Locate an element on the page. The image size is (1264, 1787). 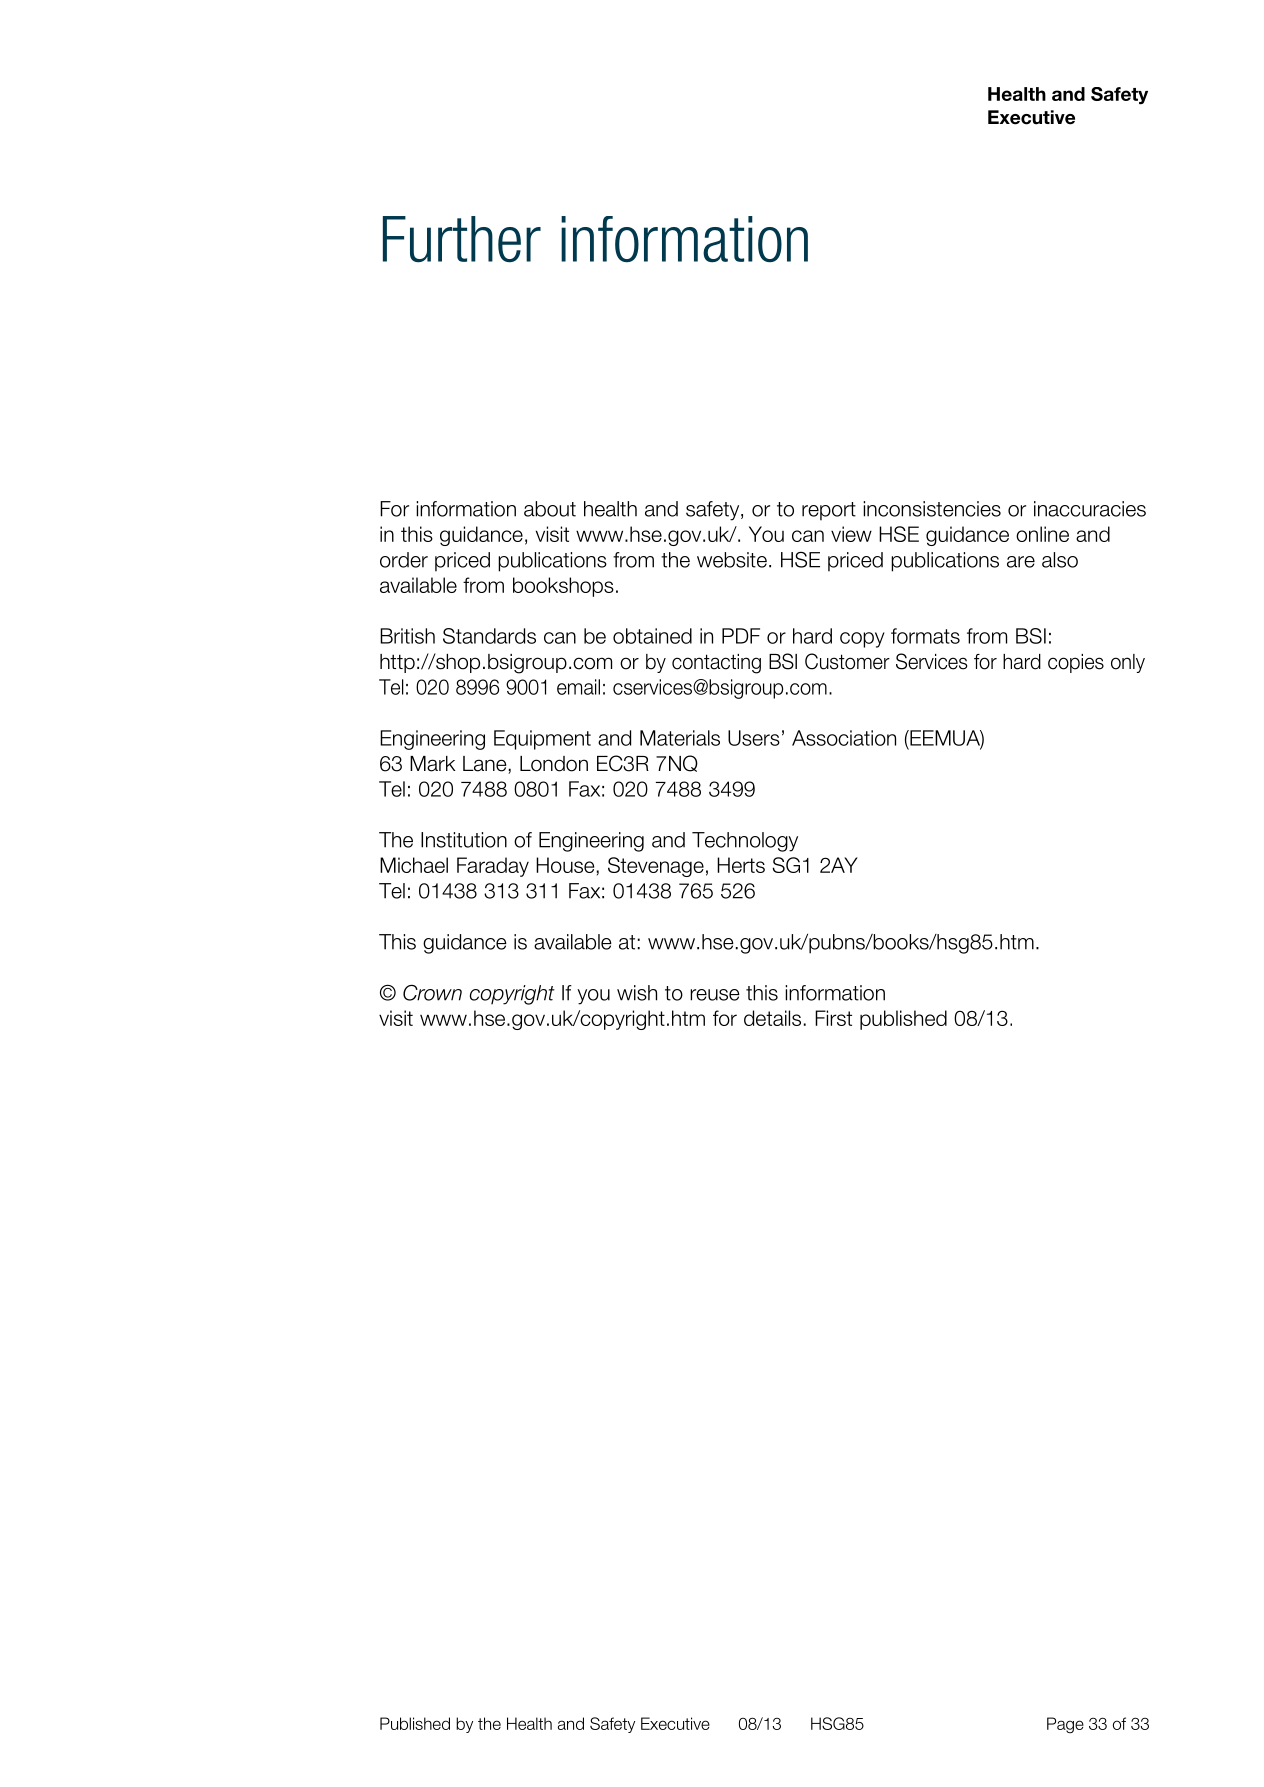
Technology is located at coordinates (745, 842).
